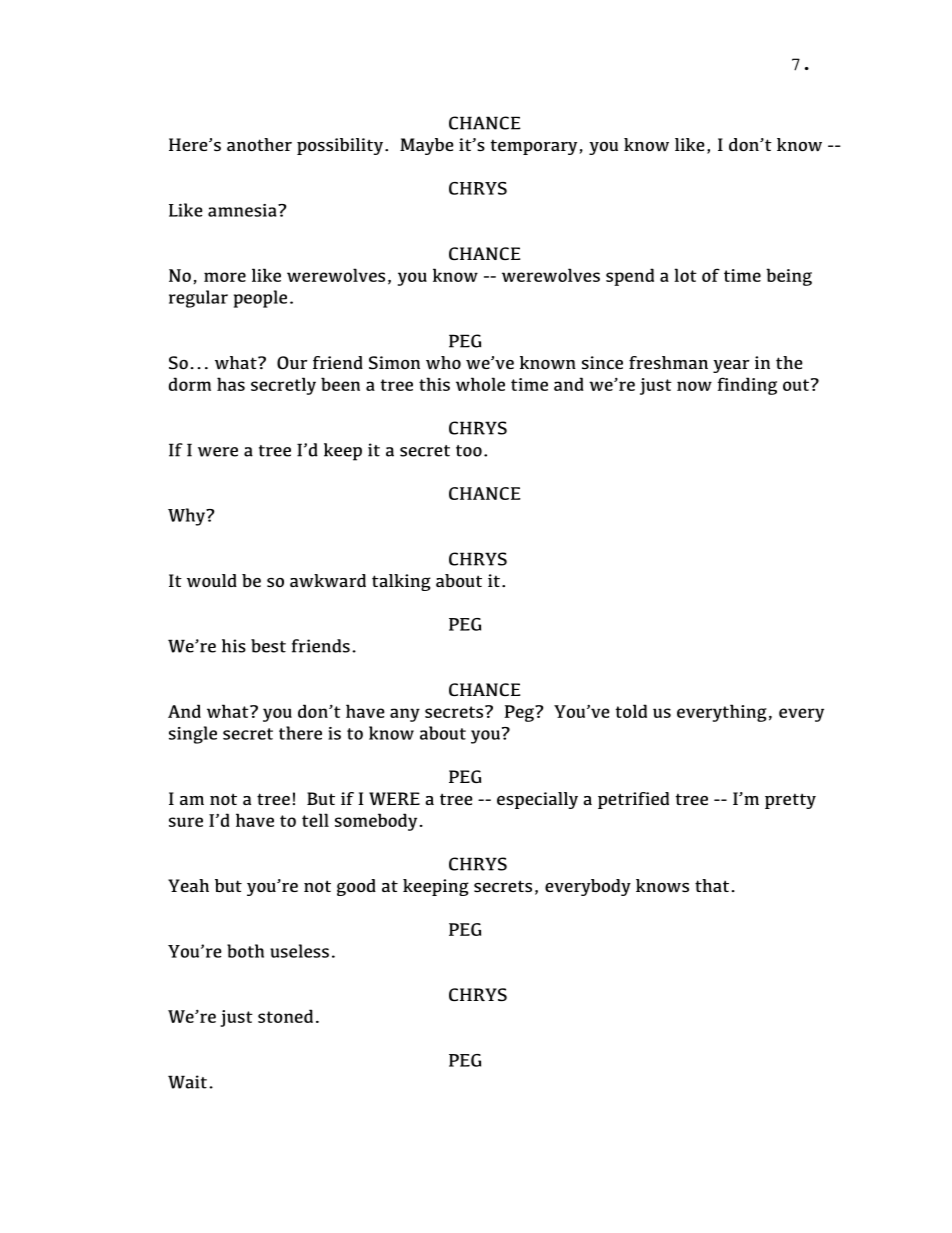  I want to click on single, so click(193, 735).
